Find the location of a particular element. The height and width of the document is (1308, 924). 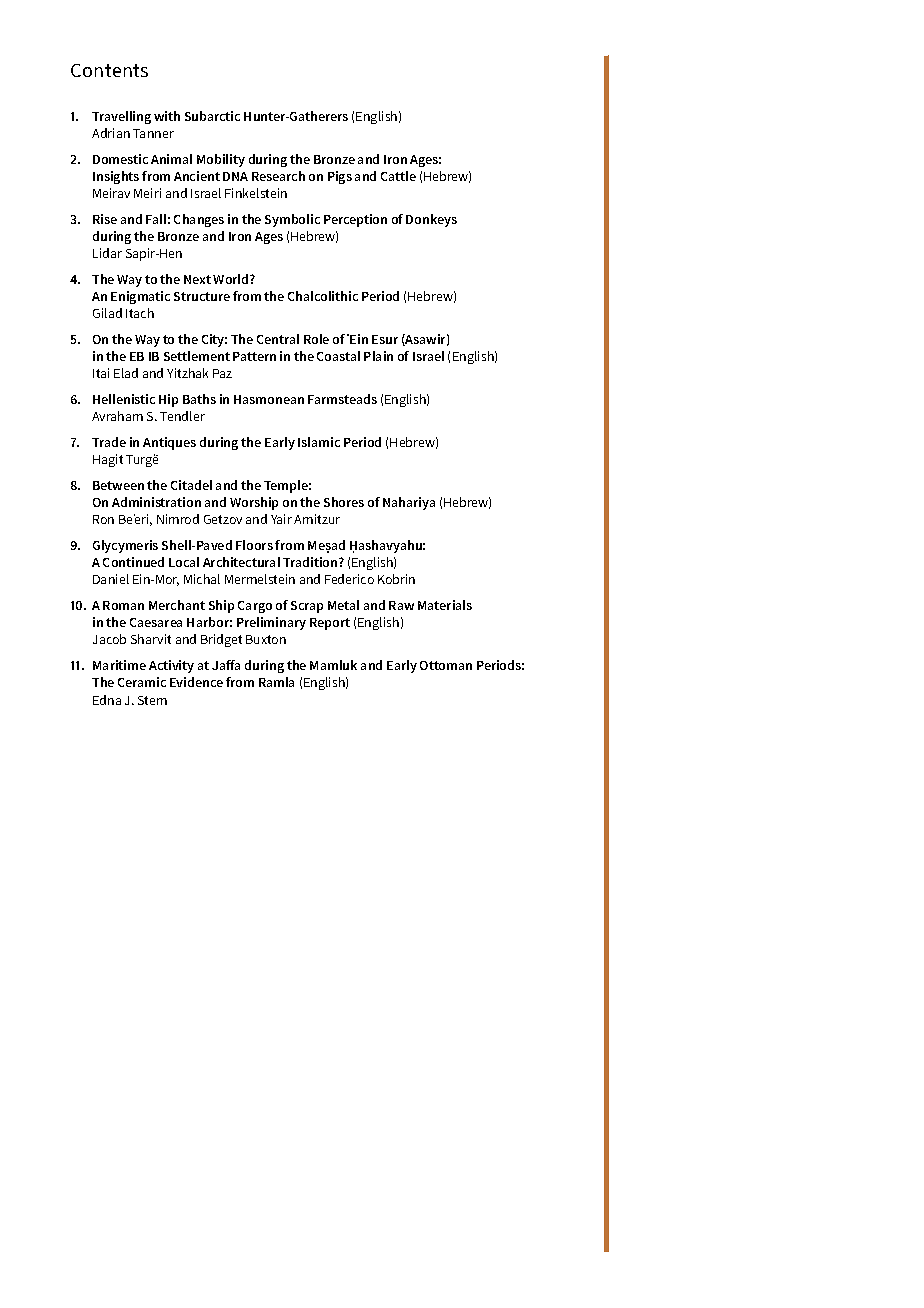

Perception is located at coordinates (355, 220).
